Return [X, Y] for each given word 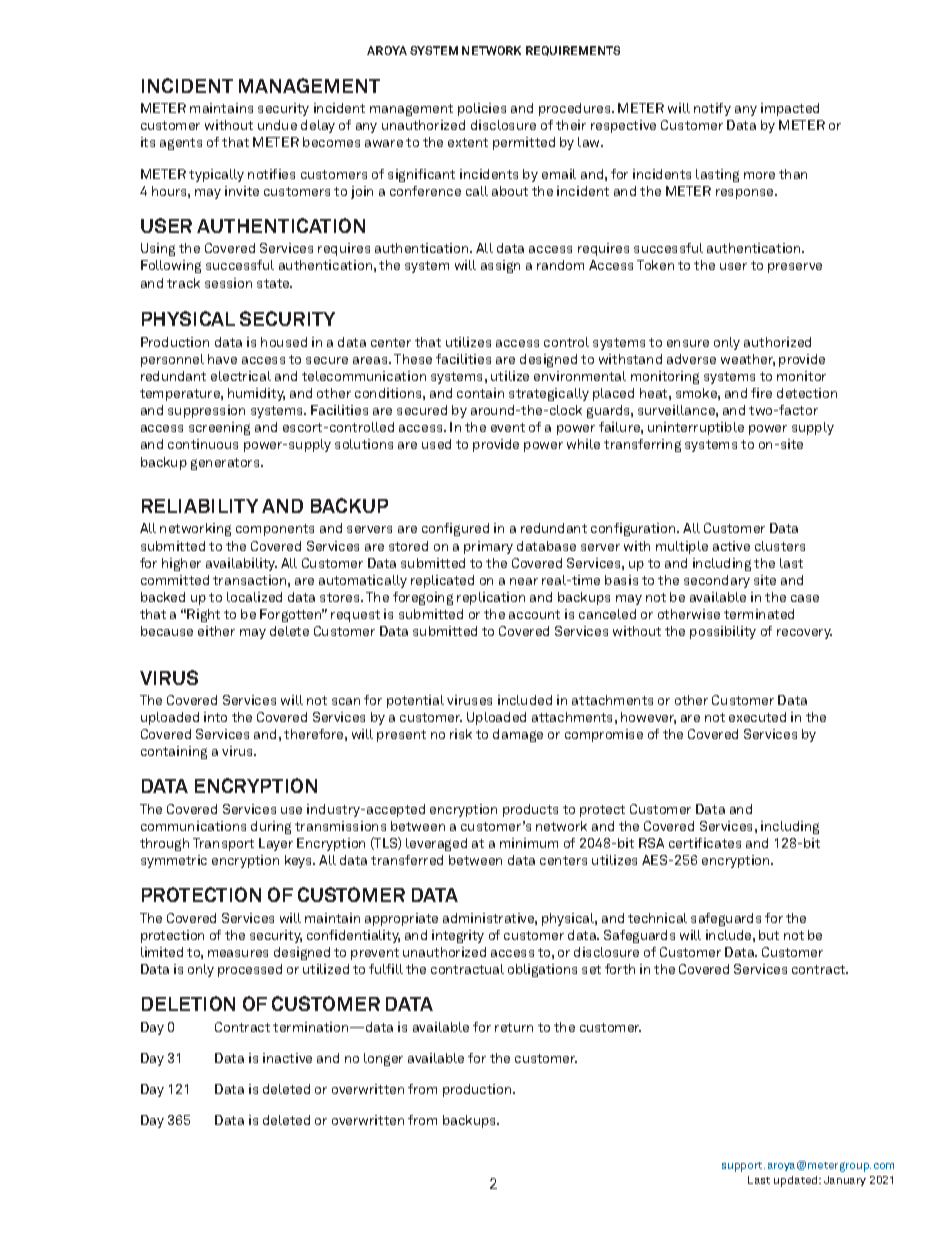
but [769, 935]
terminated [759, 614]
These [413, 359]
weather [748, 360]
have [222, 359]
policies [482, 109]
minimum [529, 843]
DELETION [188, 1003]
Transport [223, 844]
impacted [790, 109]
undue [277, 125]
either [216, 631]
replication [491, 598]
